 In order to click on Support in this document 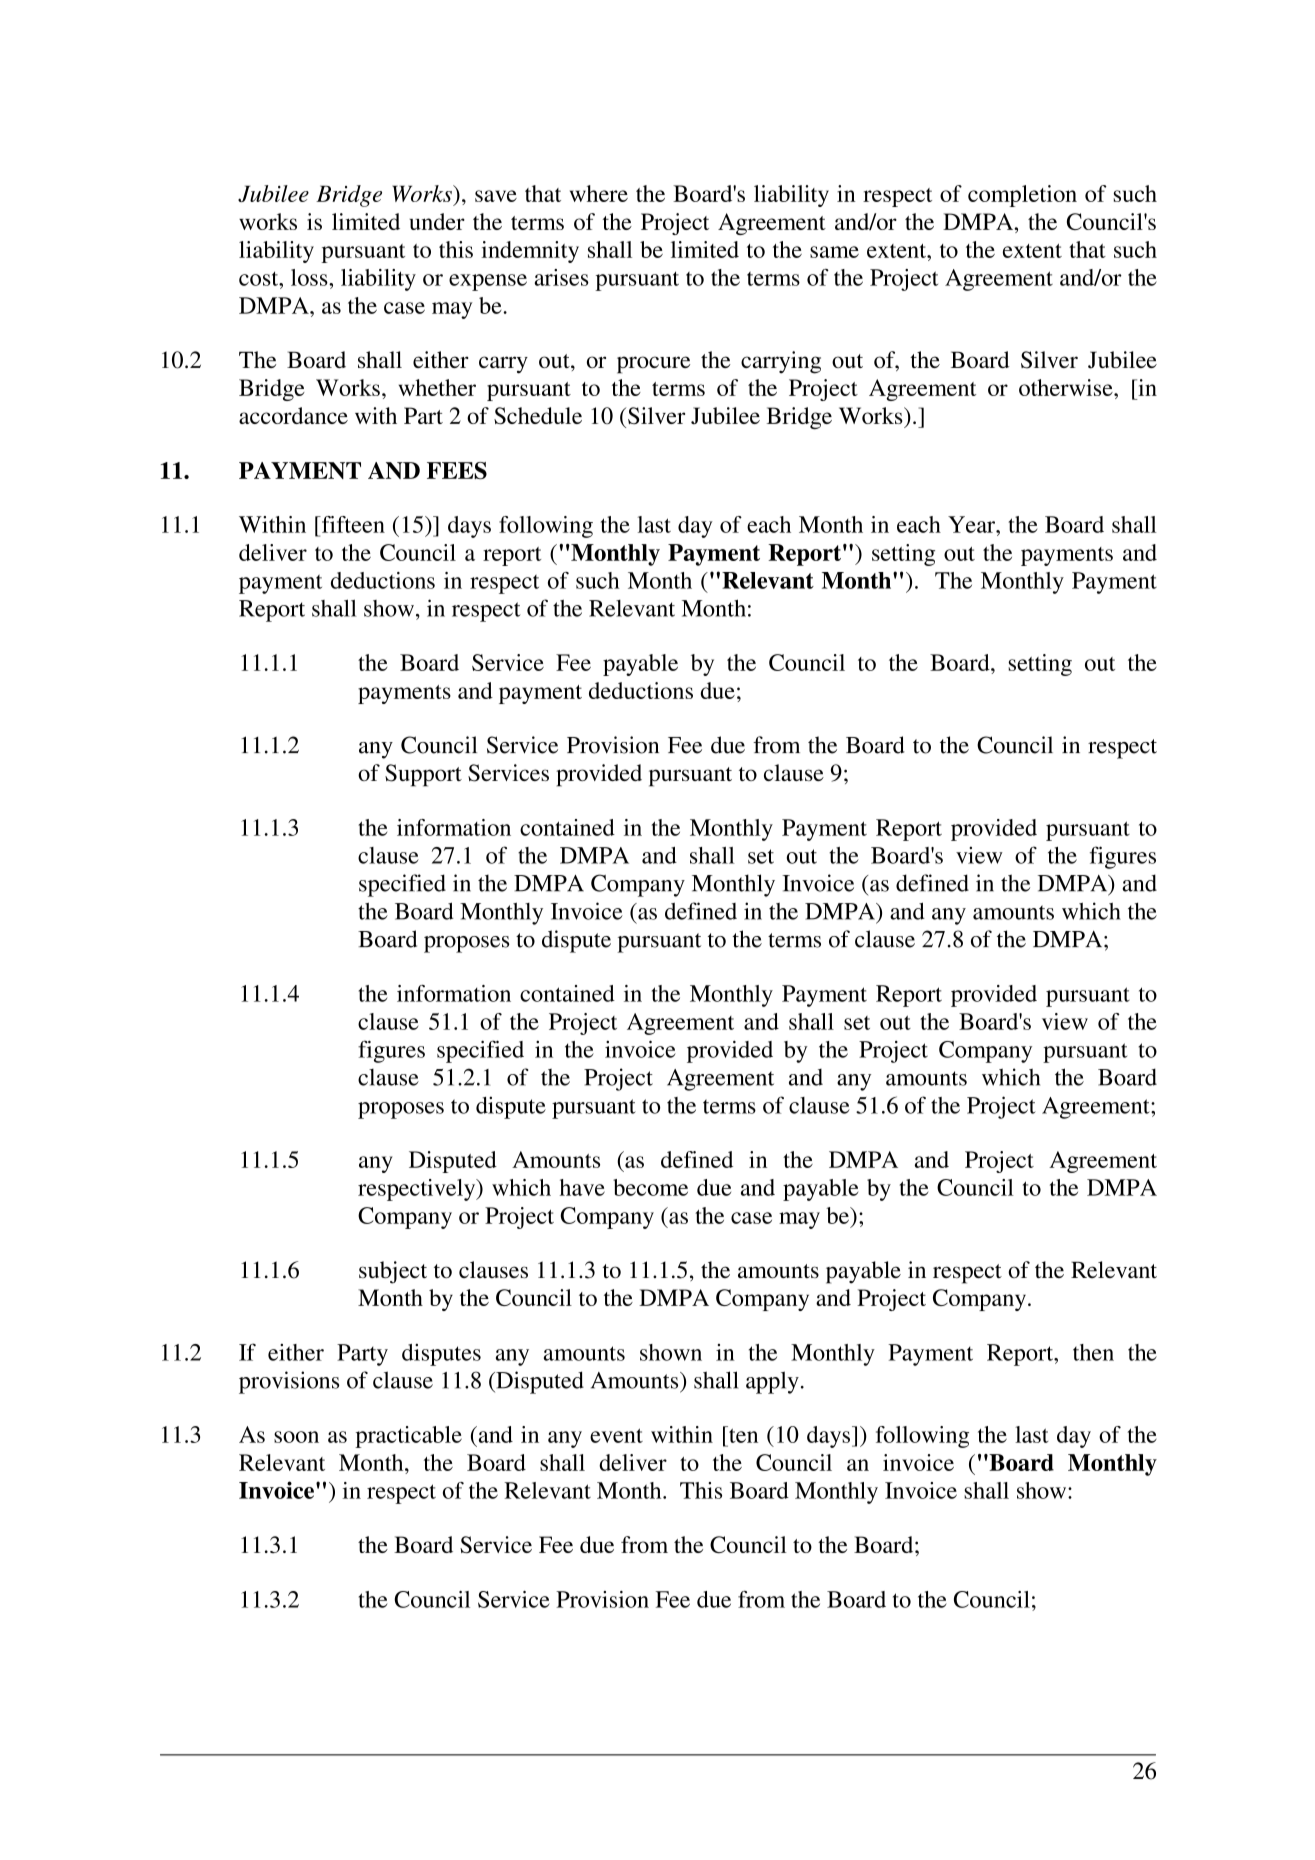, I will do `click(423, 775)`.
